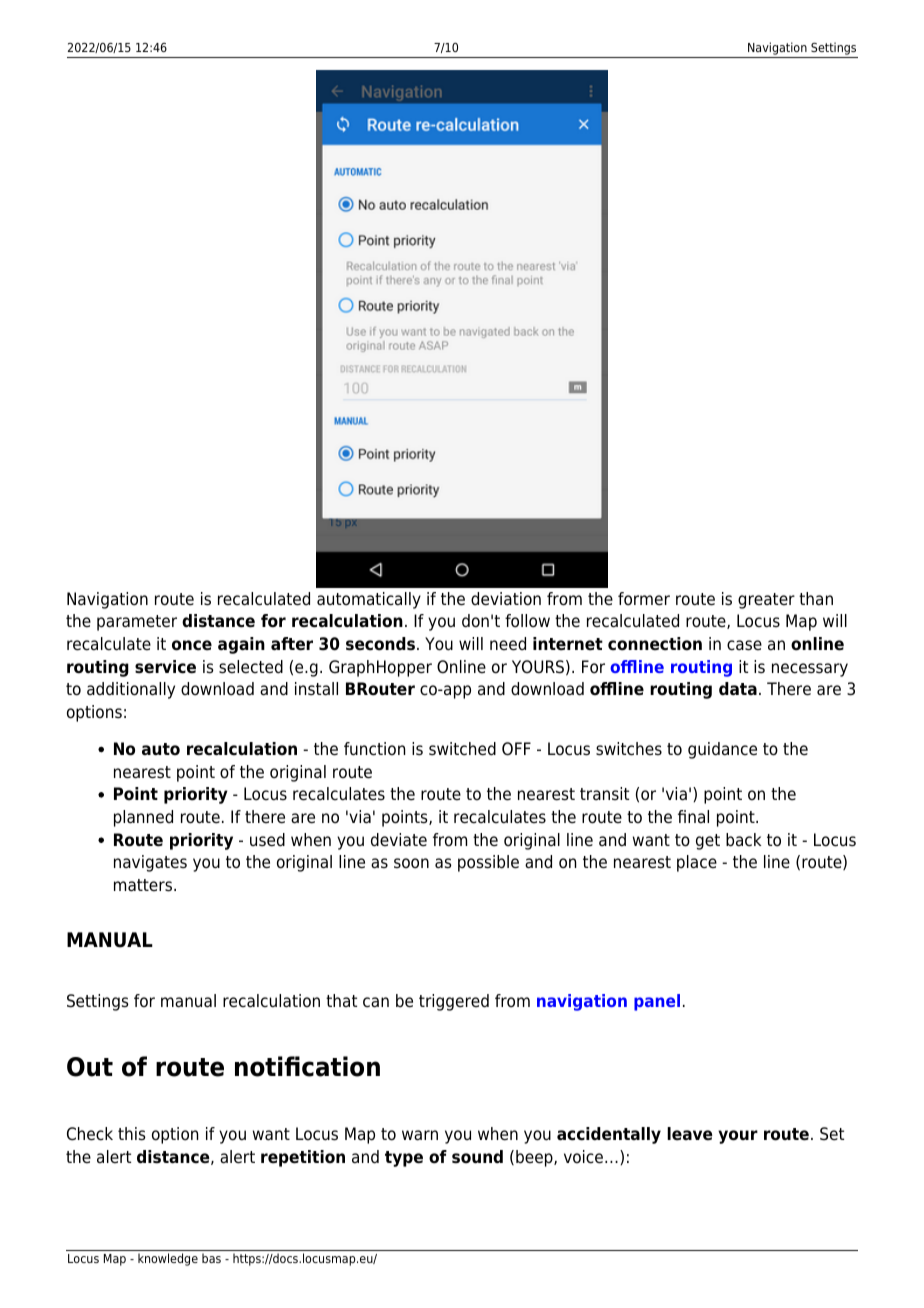  What do you see at coordinates (697, 863) in the screenshot?
I see `place` at bounding box center [697, 863].
